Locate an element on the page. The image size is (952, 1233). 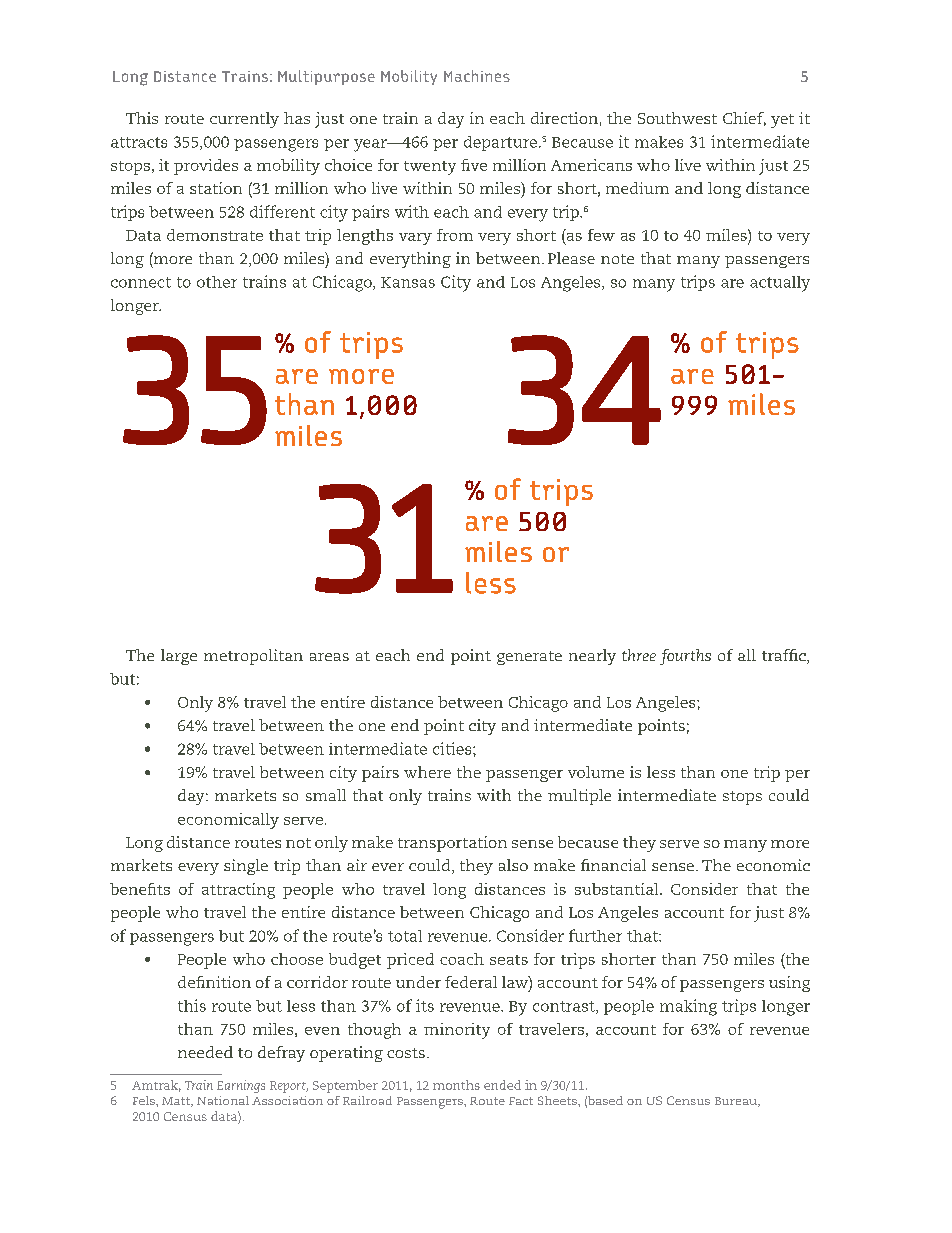
fourths is located at coordinates (685, 657).
